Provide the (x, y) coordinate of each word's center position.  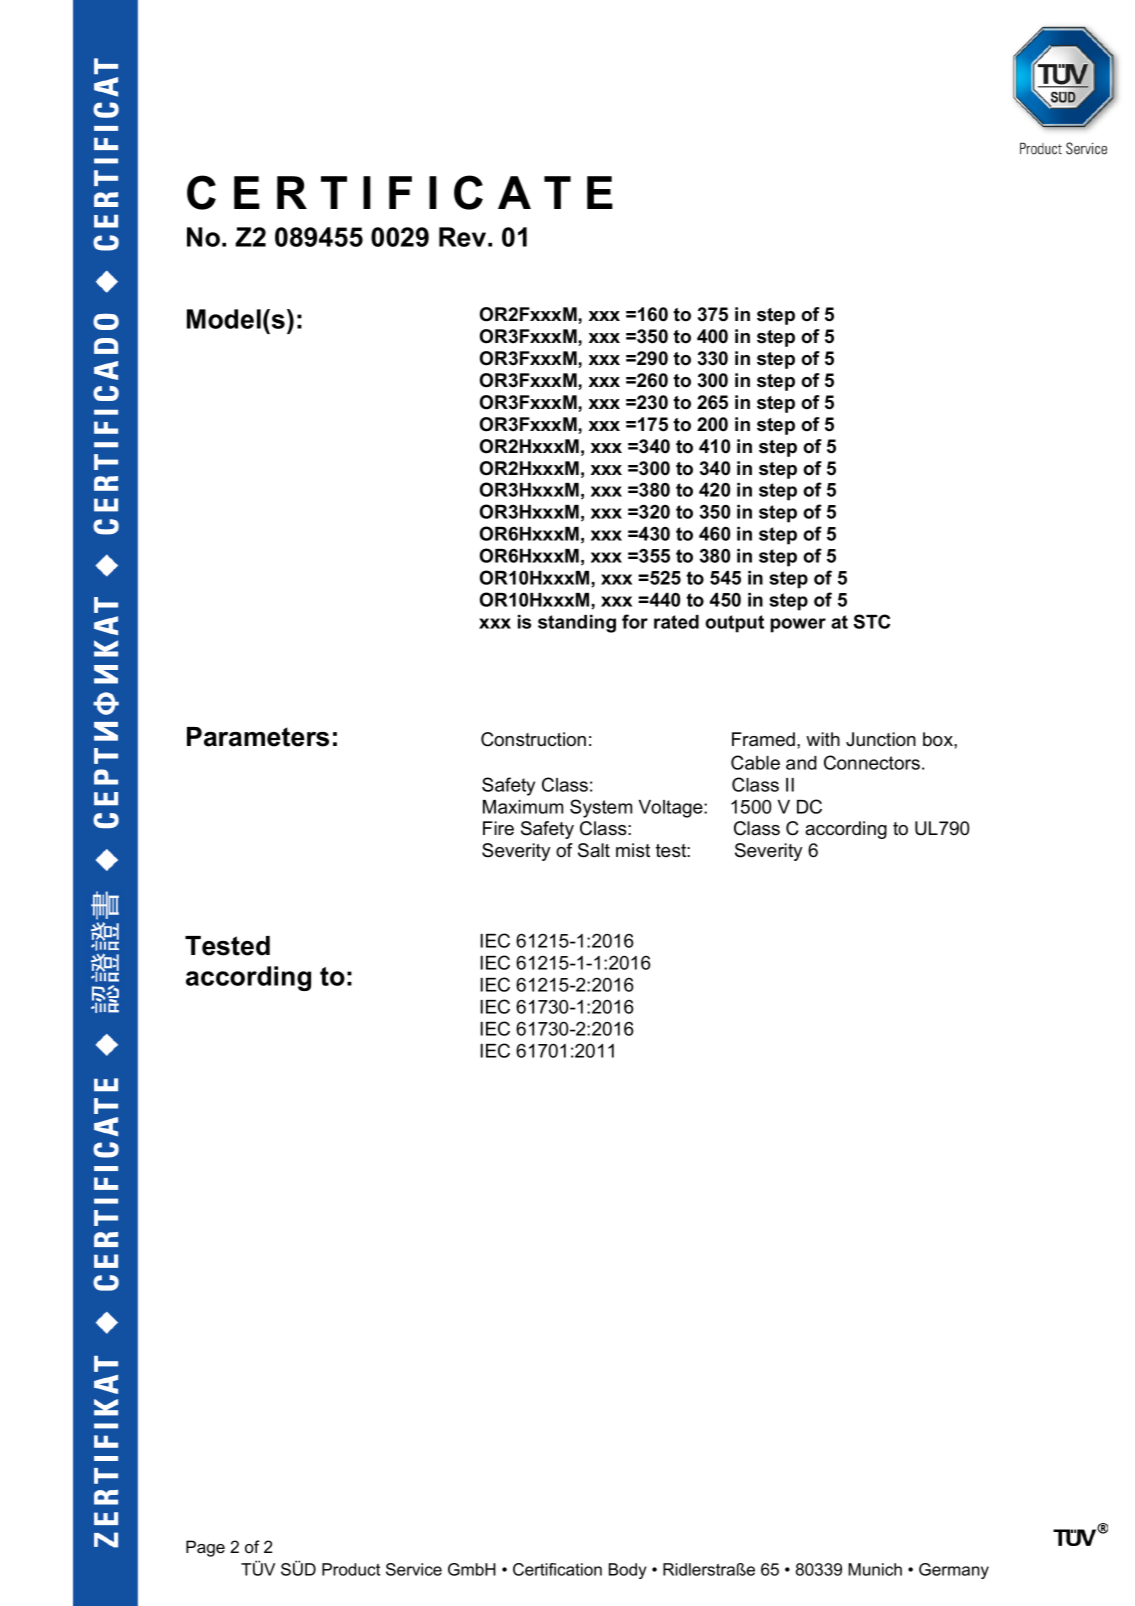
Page (205, 1548)
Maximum (523, 807)
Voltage (672, 809)
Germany (954, 1571)
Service (414, 1569)
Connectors (872, 762)
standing (577, 624)
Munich (875, 1569)
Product (351, 1569)
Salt (594, 850)
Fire (498, 828)
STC (871, 621)
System (601, 808)
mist (633, 850)
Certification (557, 1569)
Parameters (258, 737)
